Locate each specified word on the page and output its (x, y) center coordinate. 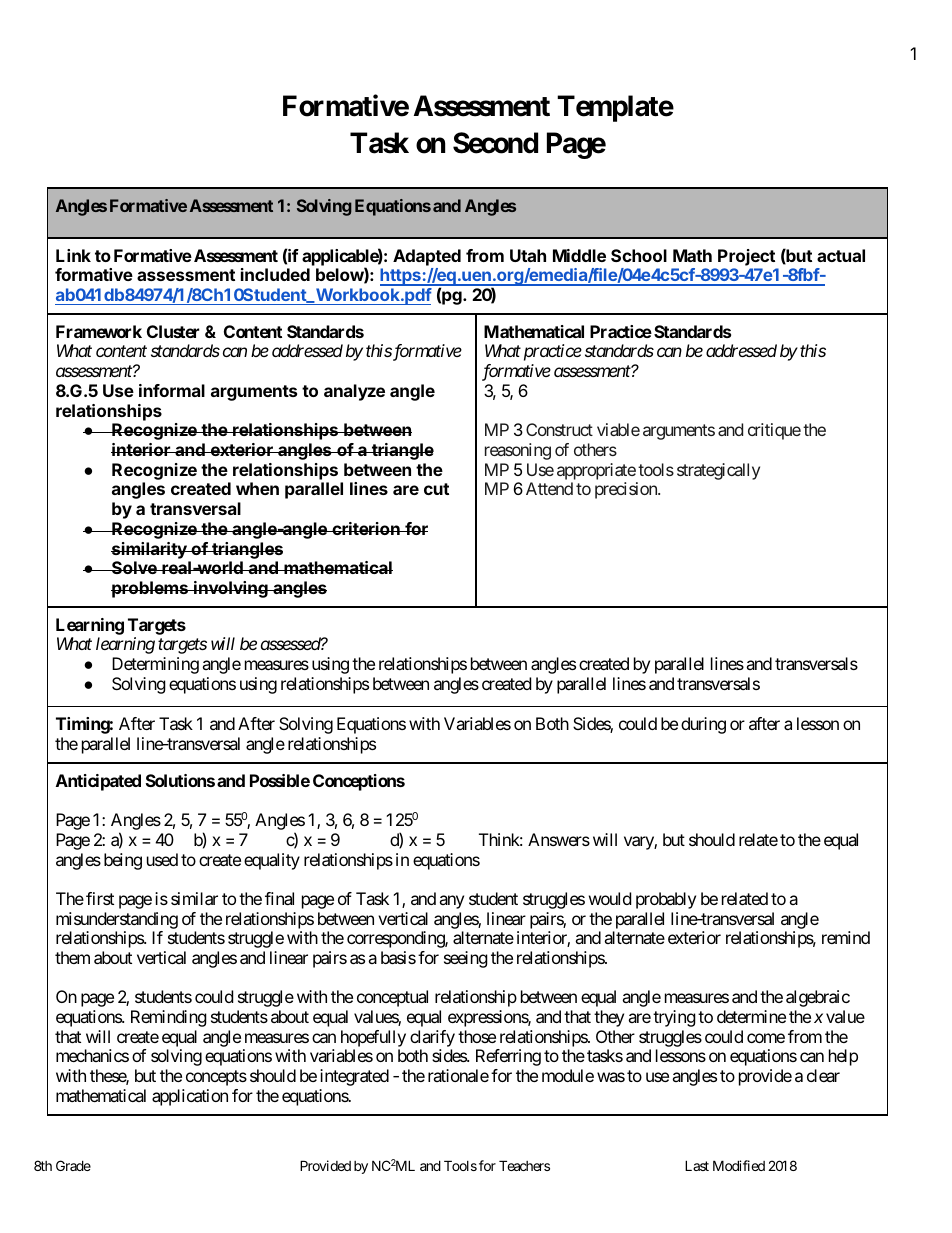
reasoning (518, 451)
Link (73, 255)
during (703, 725)
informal (172, 390)
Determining (155, 665)
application (190, 1097)
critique (774, 431)
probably (666, 900)
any (451, 902)
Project (746, 257)
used (162, 859)
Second (495, 143)
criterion (366, 528)
